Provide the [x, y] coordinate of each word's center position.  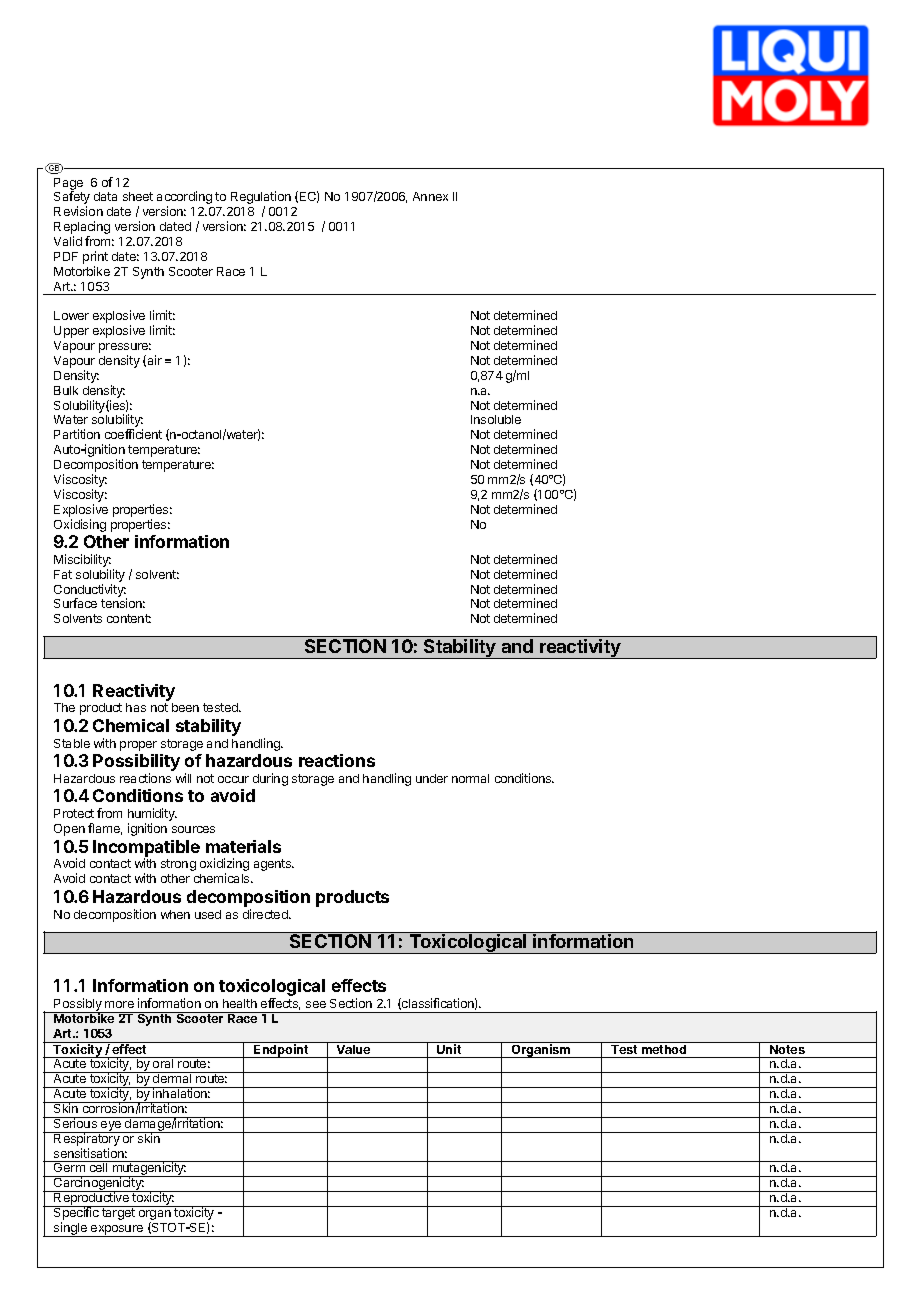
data [105, 196]
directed [266, 914]
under [432, 778]
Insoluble [496, 419]
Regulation [261, 199]
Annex [430, 196]
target [118, 1214]
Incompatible [146, 849]
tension [123, 603]
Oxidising [80, 525]
